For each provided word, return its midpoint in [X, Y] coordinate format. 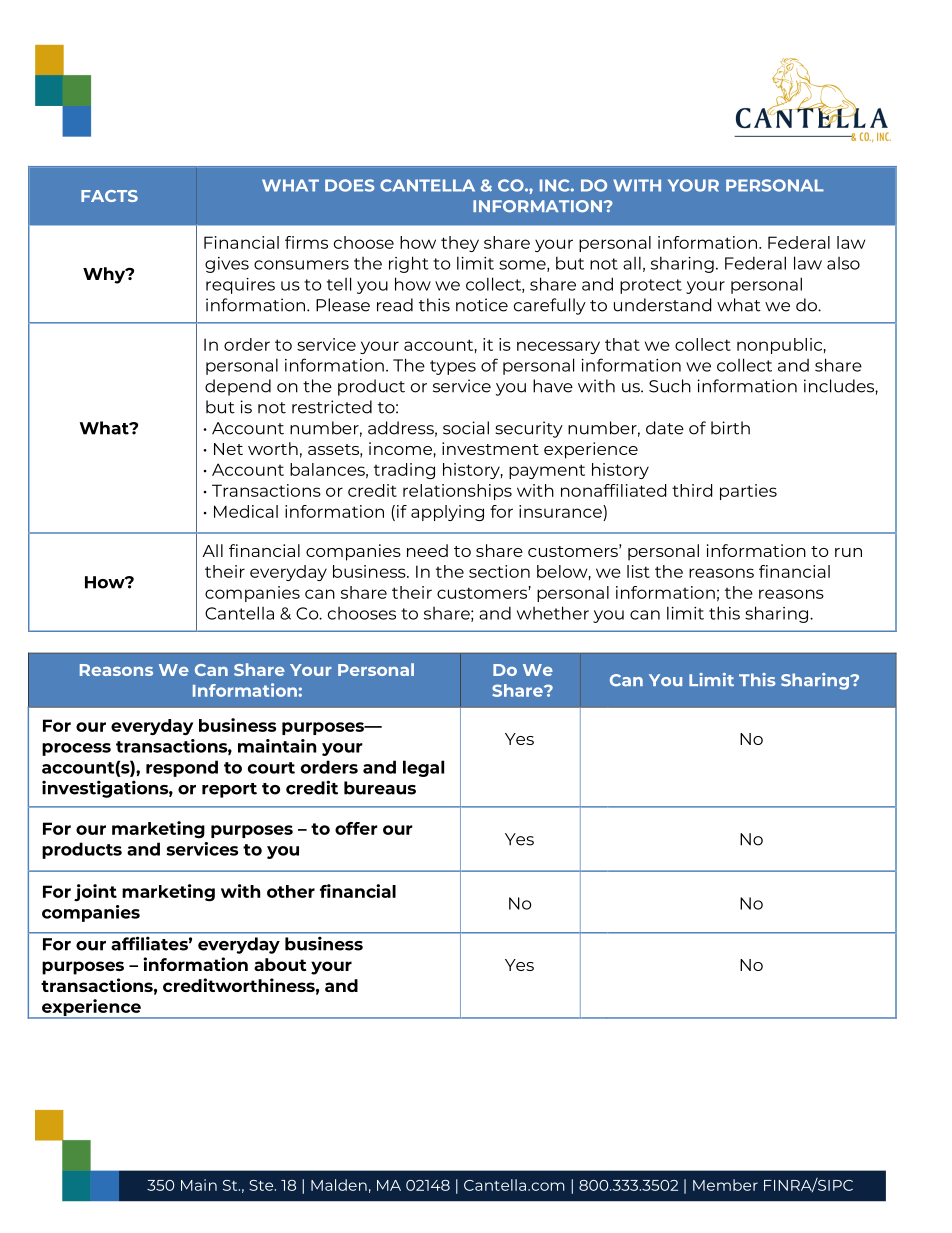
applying [447, 513]
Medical [246, 511]
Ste [262, 1185]
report [229, 790]
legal [423, 768]
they [460, 244]
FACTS [109, 196]
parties [748, 492]
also [843, 263]
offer [356, 828]
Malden [339, 1185]
